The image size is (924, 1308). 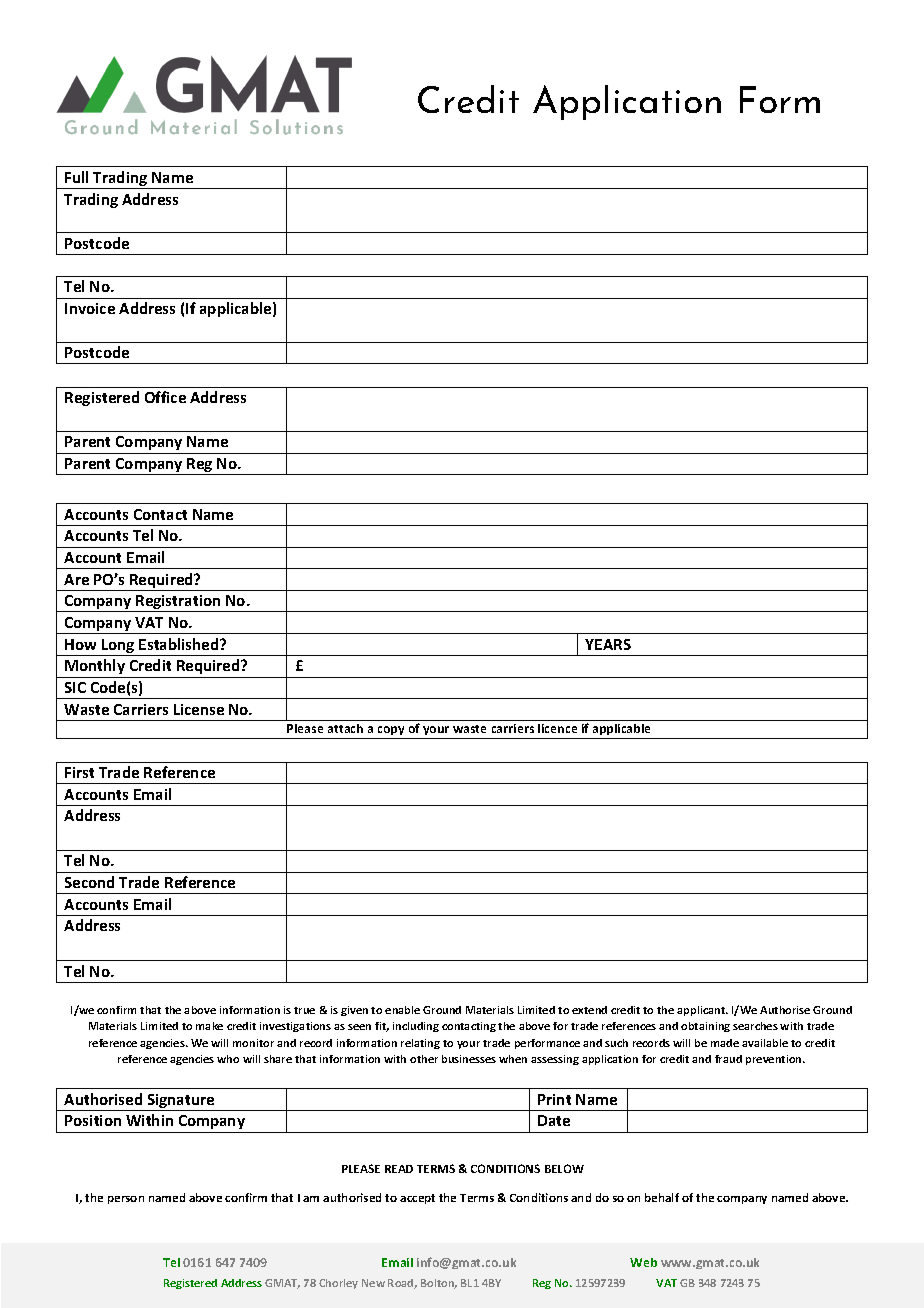 I want to click on Office, so click(x=165, y=397).
